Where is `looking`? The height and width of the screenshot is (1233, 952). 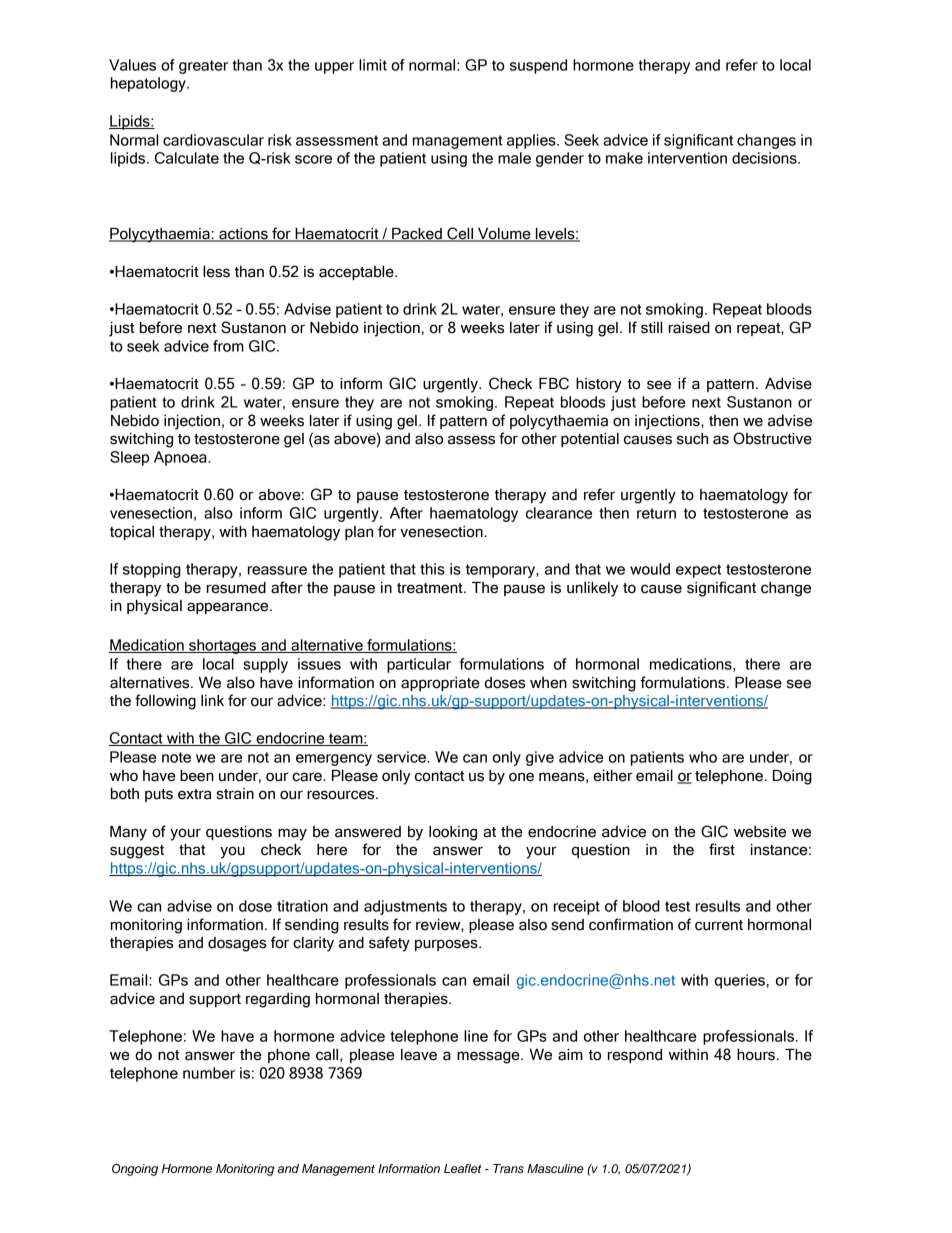 looking is located at coordinates (453, 833).
